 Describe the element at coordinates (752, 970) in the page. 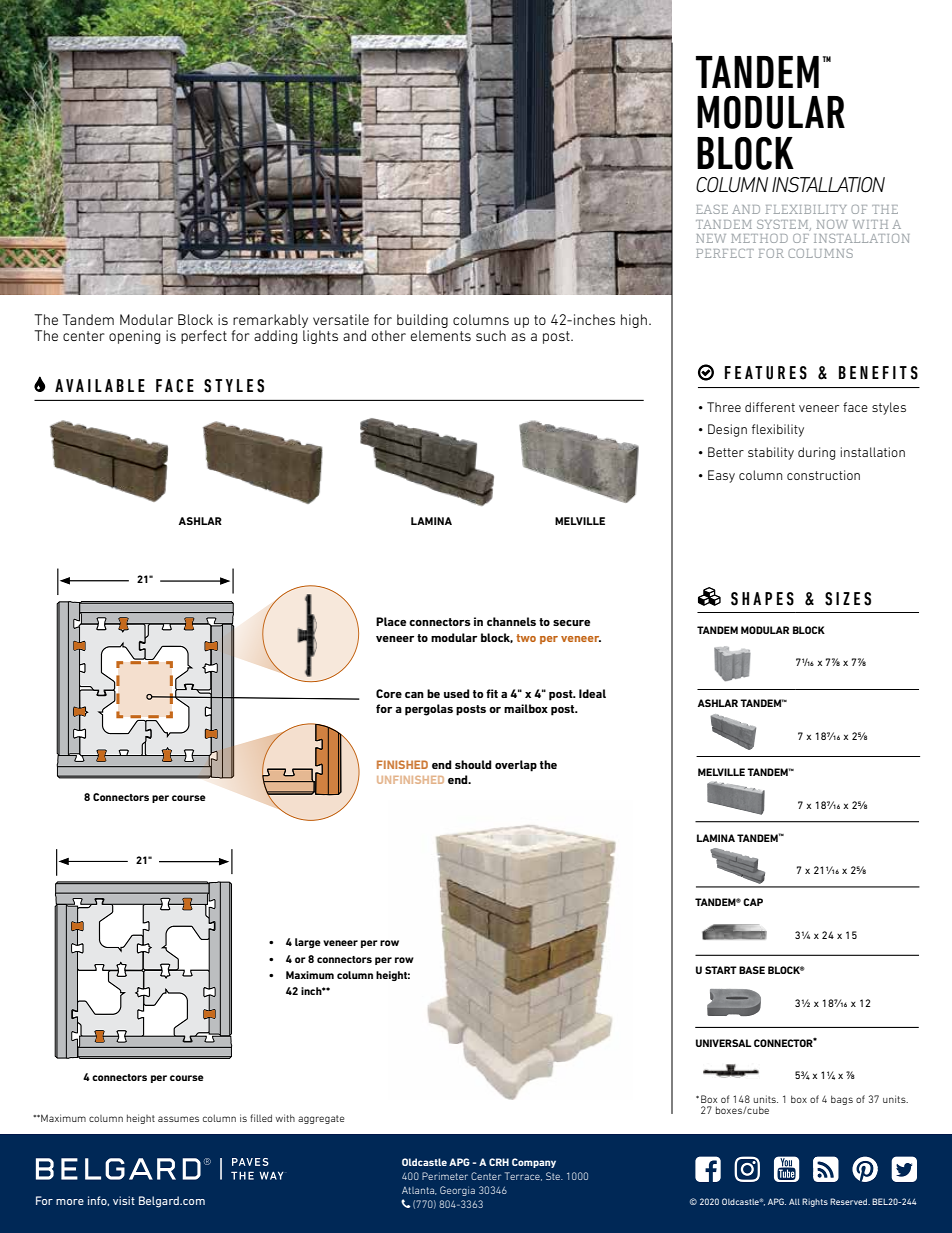

I see `BASE` at that location.
